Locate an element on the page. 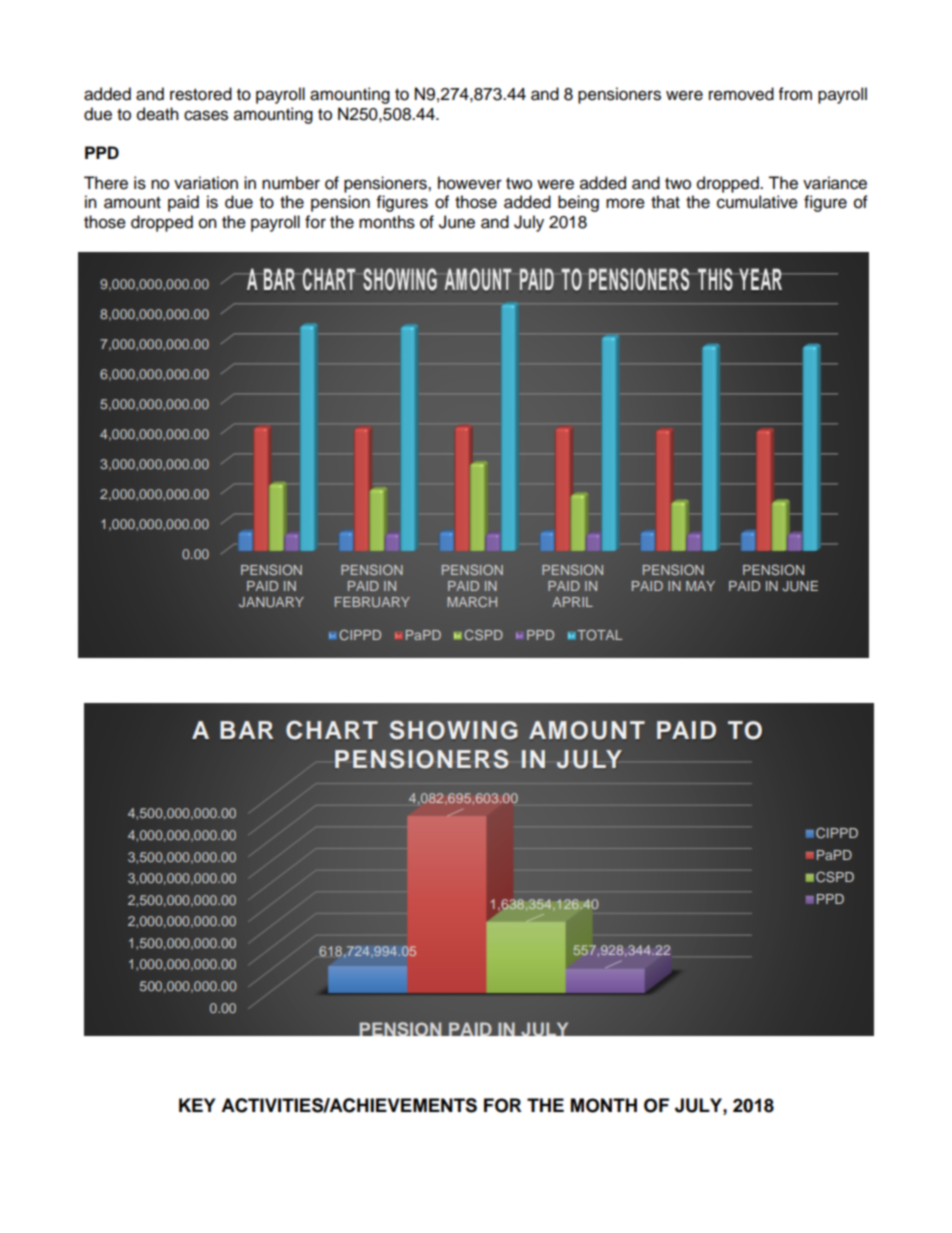  MARCH is located at coordinates (472, 602).
